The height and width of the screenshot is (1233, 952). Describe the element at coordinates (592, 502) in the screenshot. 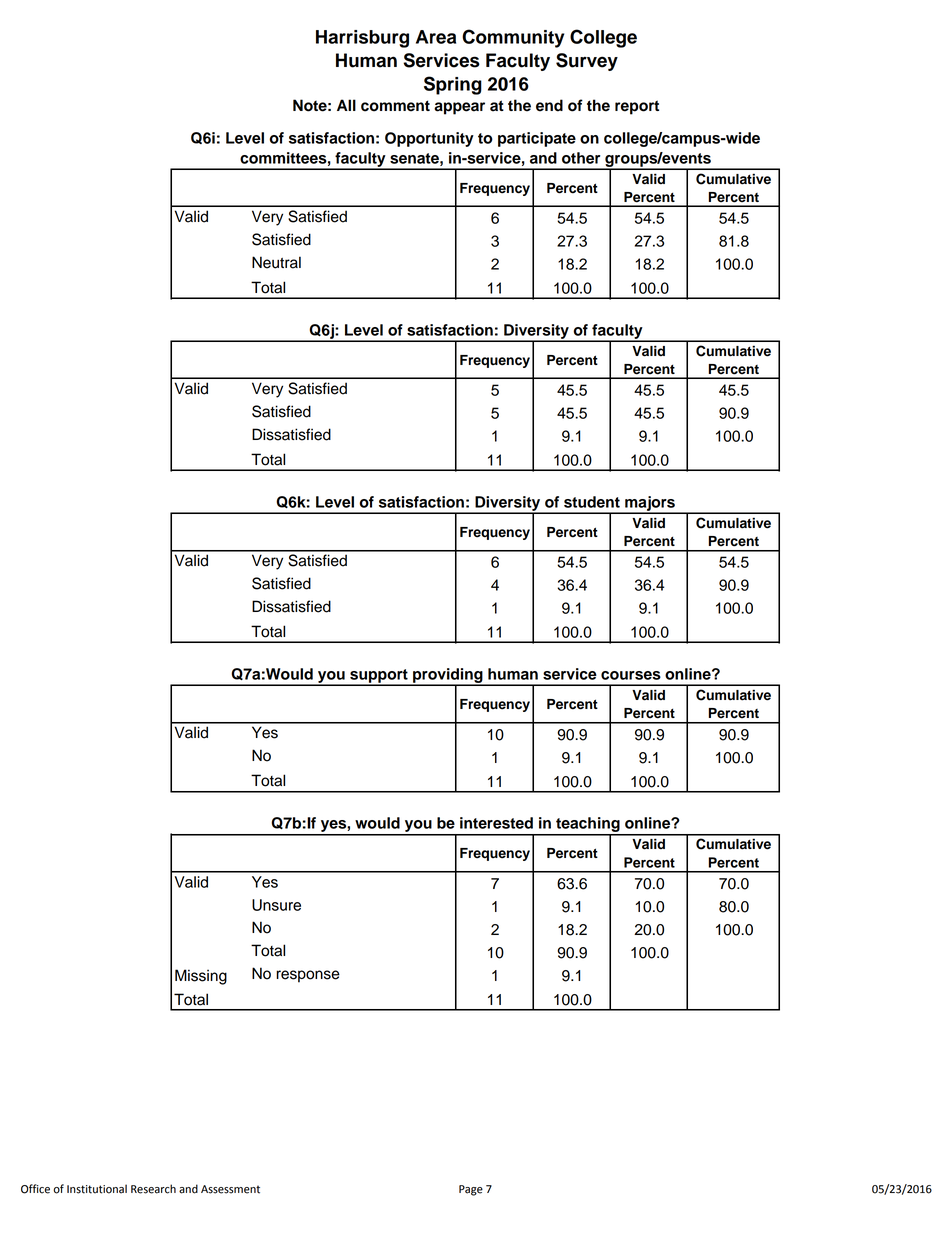

I see `student` at that location.
